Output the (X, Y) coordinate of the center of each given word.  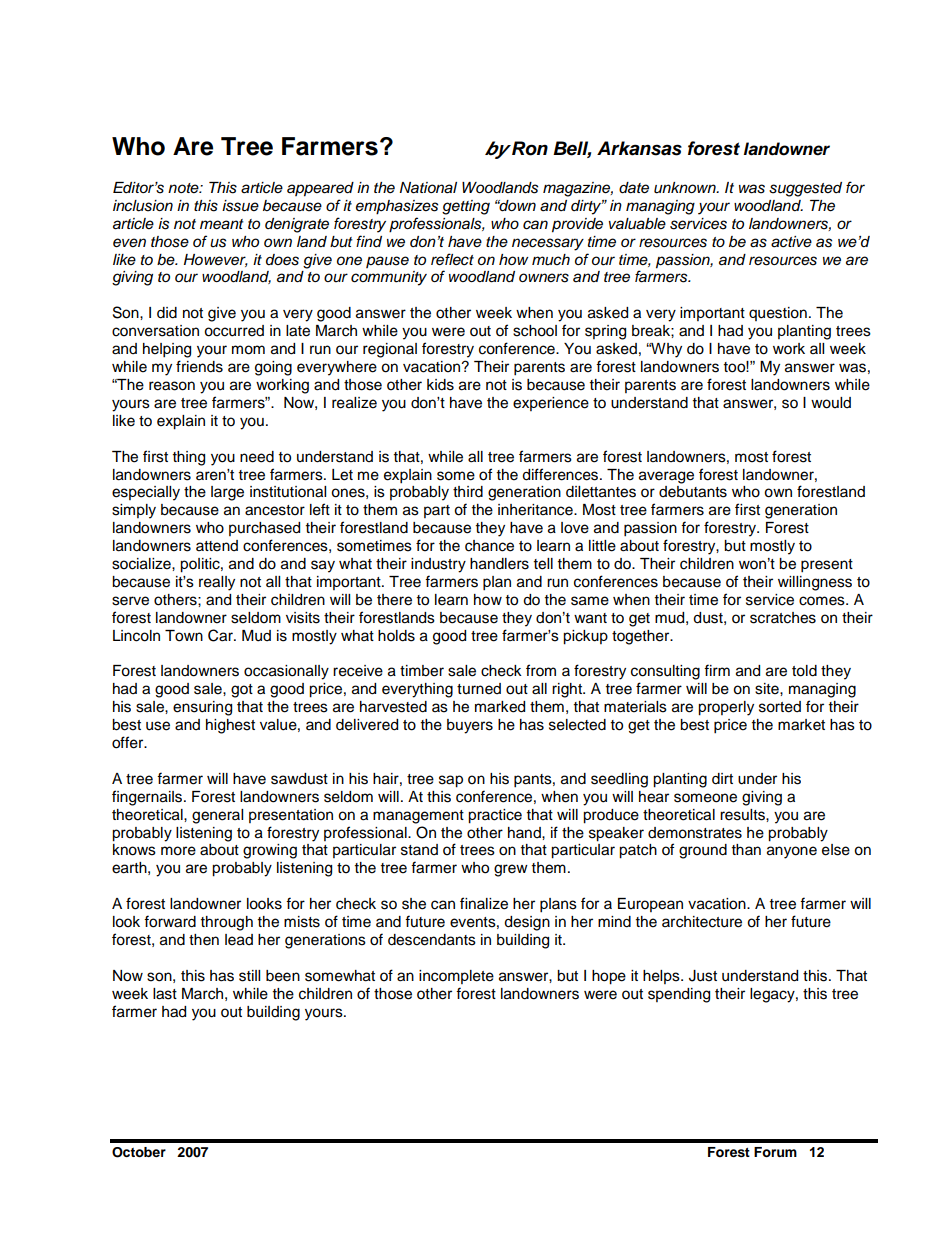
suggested (805, 189)
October (139, 1152)
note (184, 188)
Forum (775, 1152)
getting (466, 207)
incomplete (456, 977)
